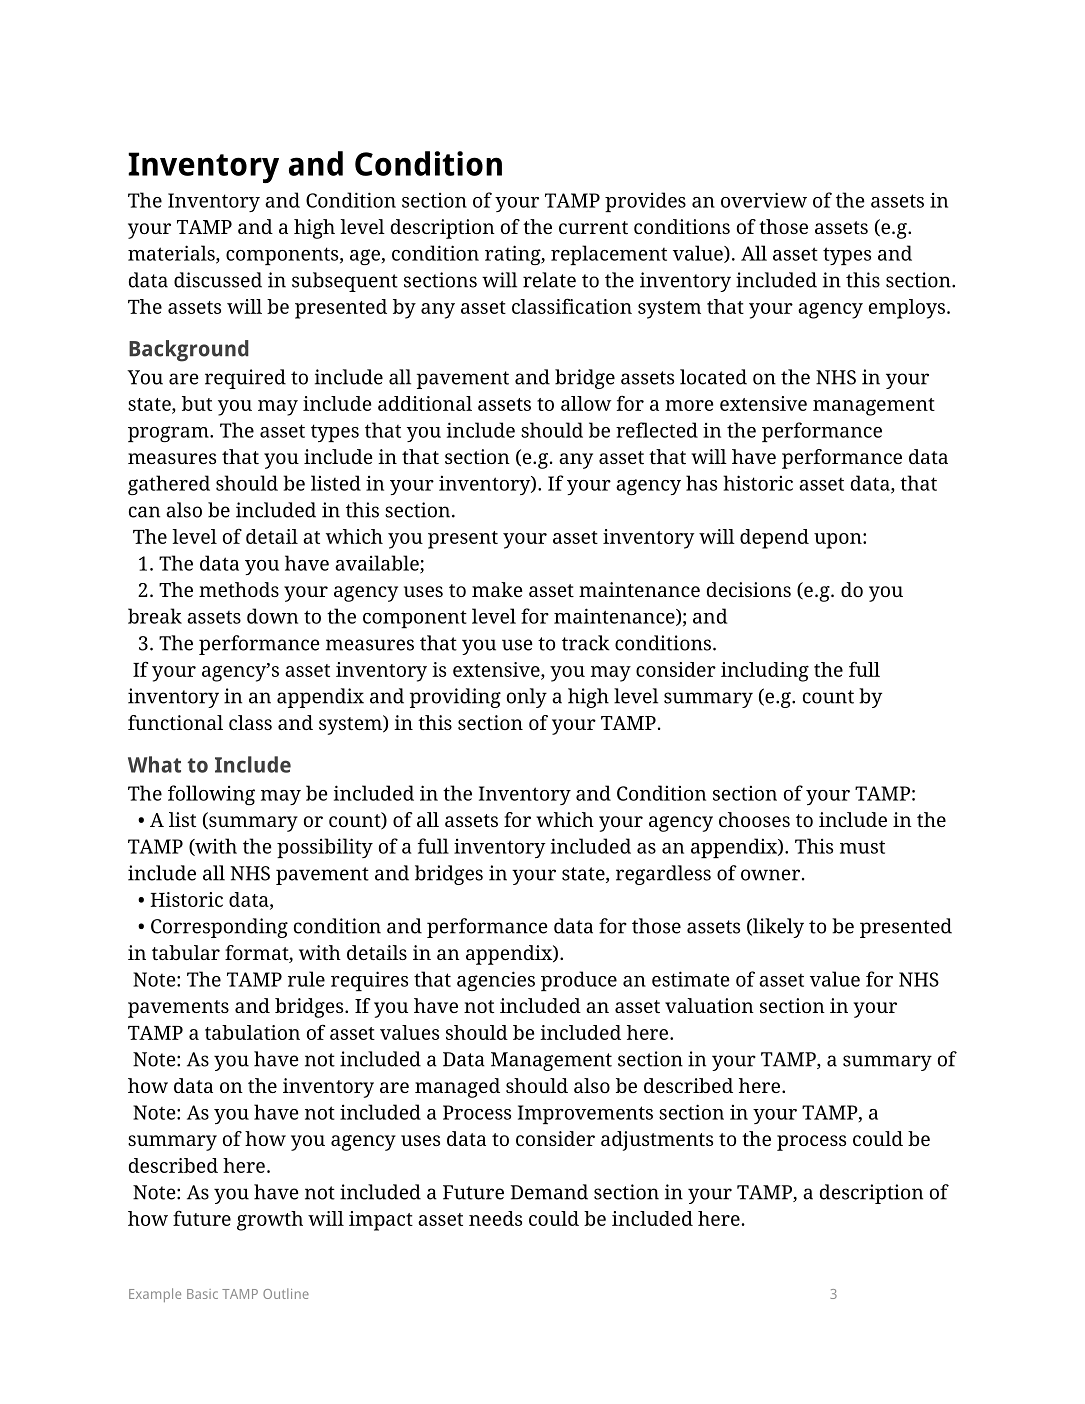 This screenshot has width=1085, height=1404. What do you see at coordinates (202, 1294) in the screenshot?
I see `Basic` at bounding box center [202, 1294].
